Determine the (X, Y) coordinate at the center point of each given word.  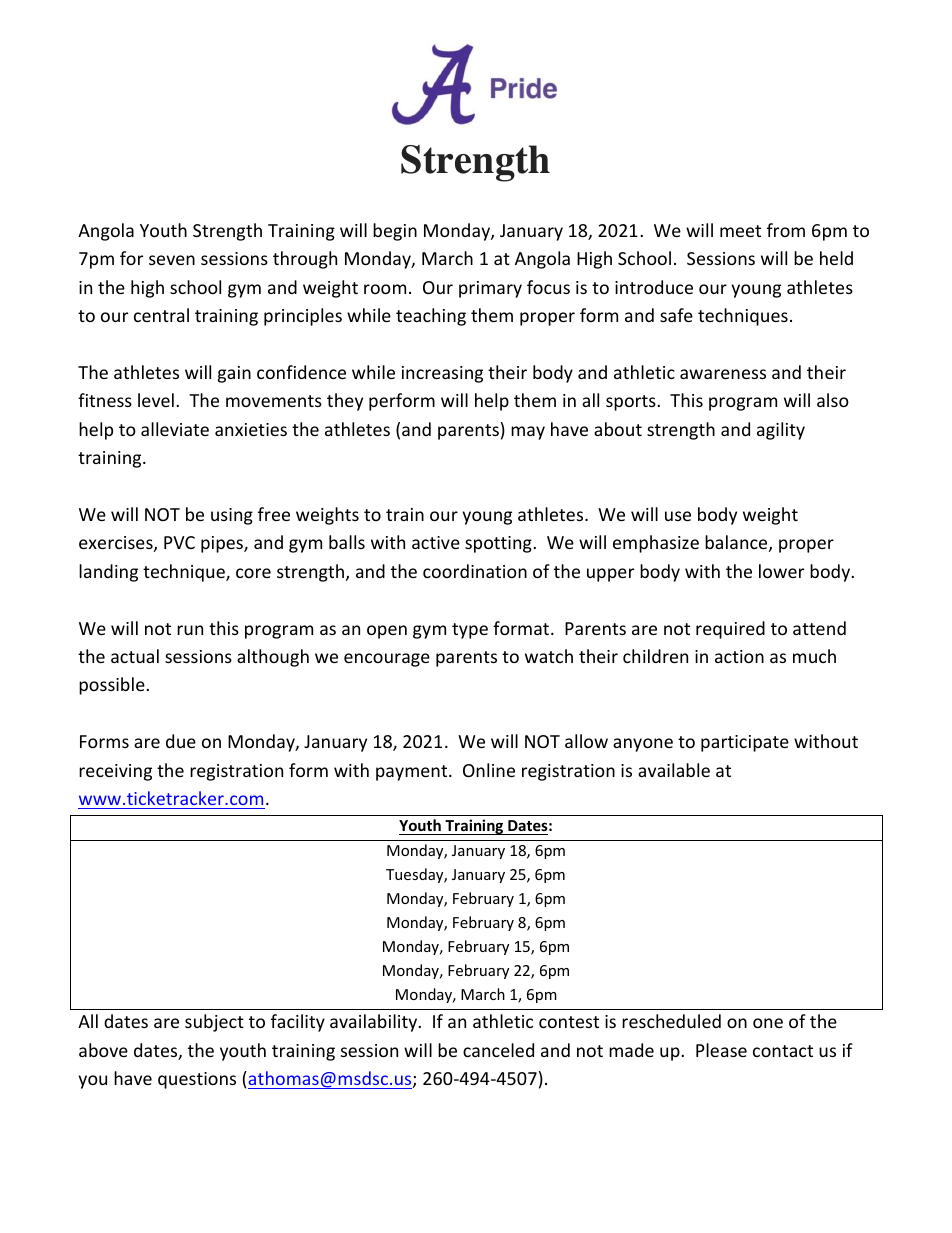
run (190, 630)
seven (172, 260)
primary (490, 289)
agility (781, 431)
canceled (498, 1050)
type (470, 631)
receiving (115, 772)
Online (489, 770)
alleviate (175, 429)
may (528, 433)
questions (197, 1080)
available (674, 770)
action (739, 656)
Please (721, 1050)
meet (740, 231)
